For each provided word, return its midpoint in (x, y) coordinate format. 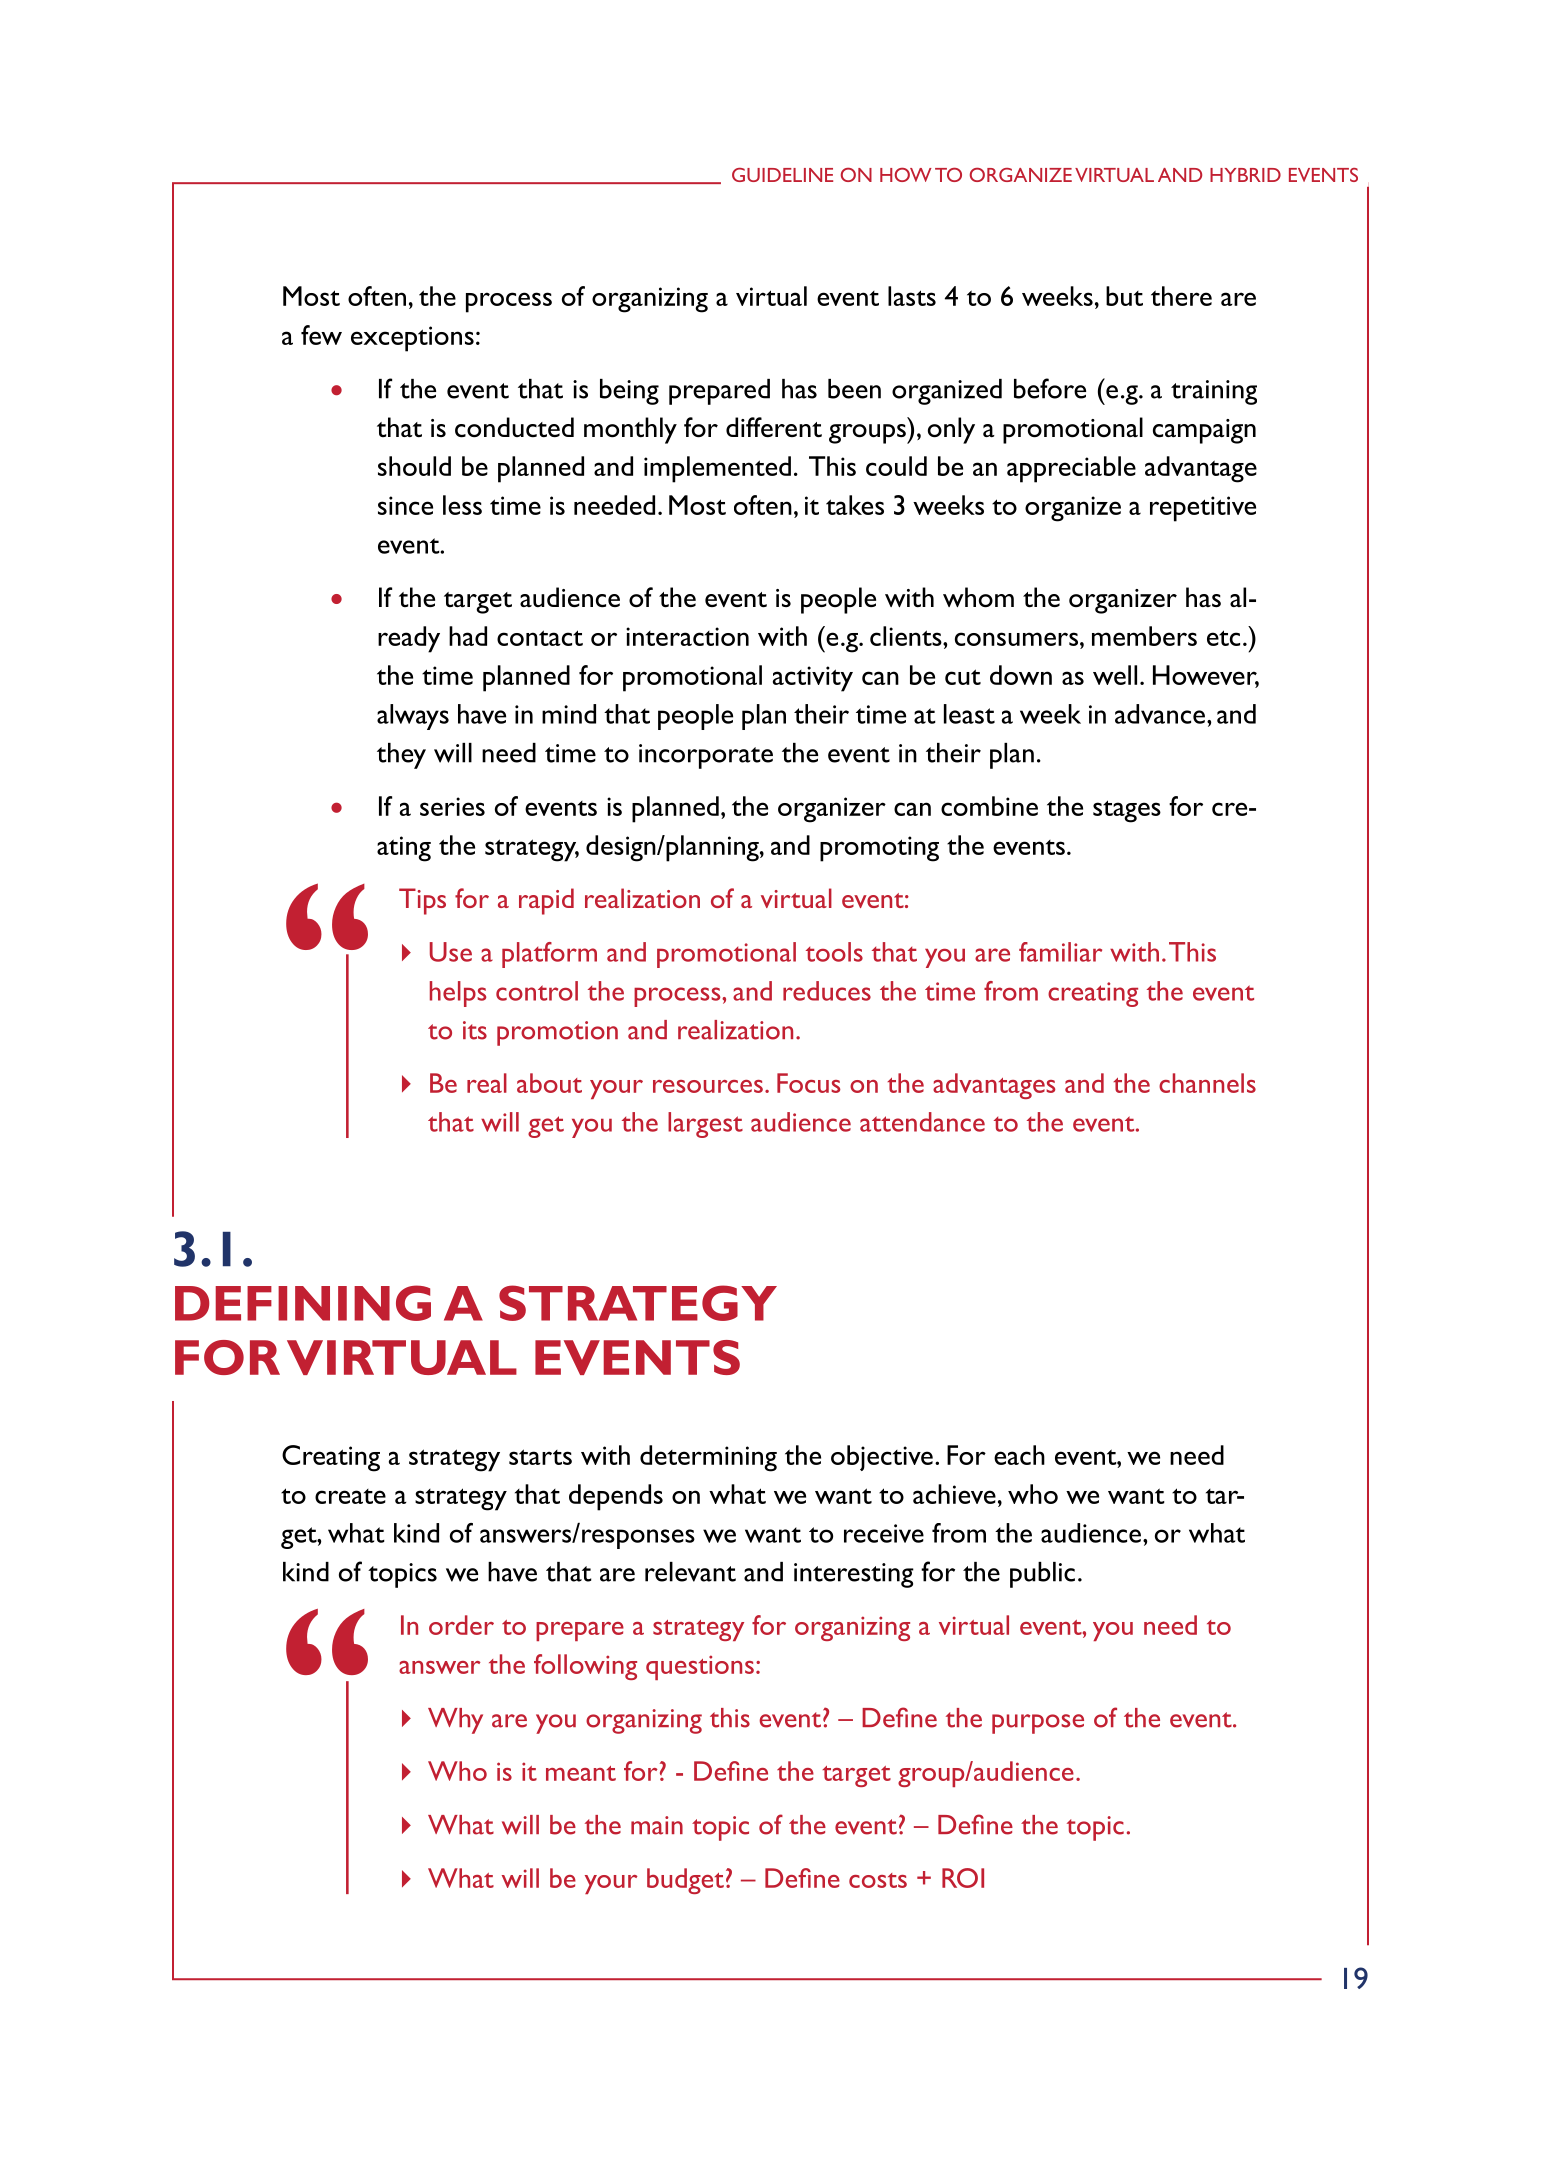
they (401, 756)
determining (708, 1458)
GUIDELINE (782, 175)
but (1124, 296)
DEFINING (303, 1303)
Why (455, 1721)
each (1019, 1455)
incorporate (706, 756)
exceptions (412, 339)
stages (1127, 811)
